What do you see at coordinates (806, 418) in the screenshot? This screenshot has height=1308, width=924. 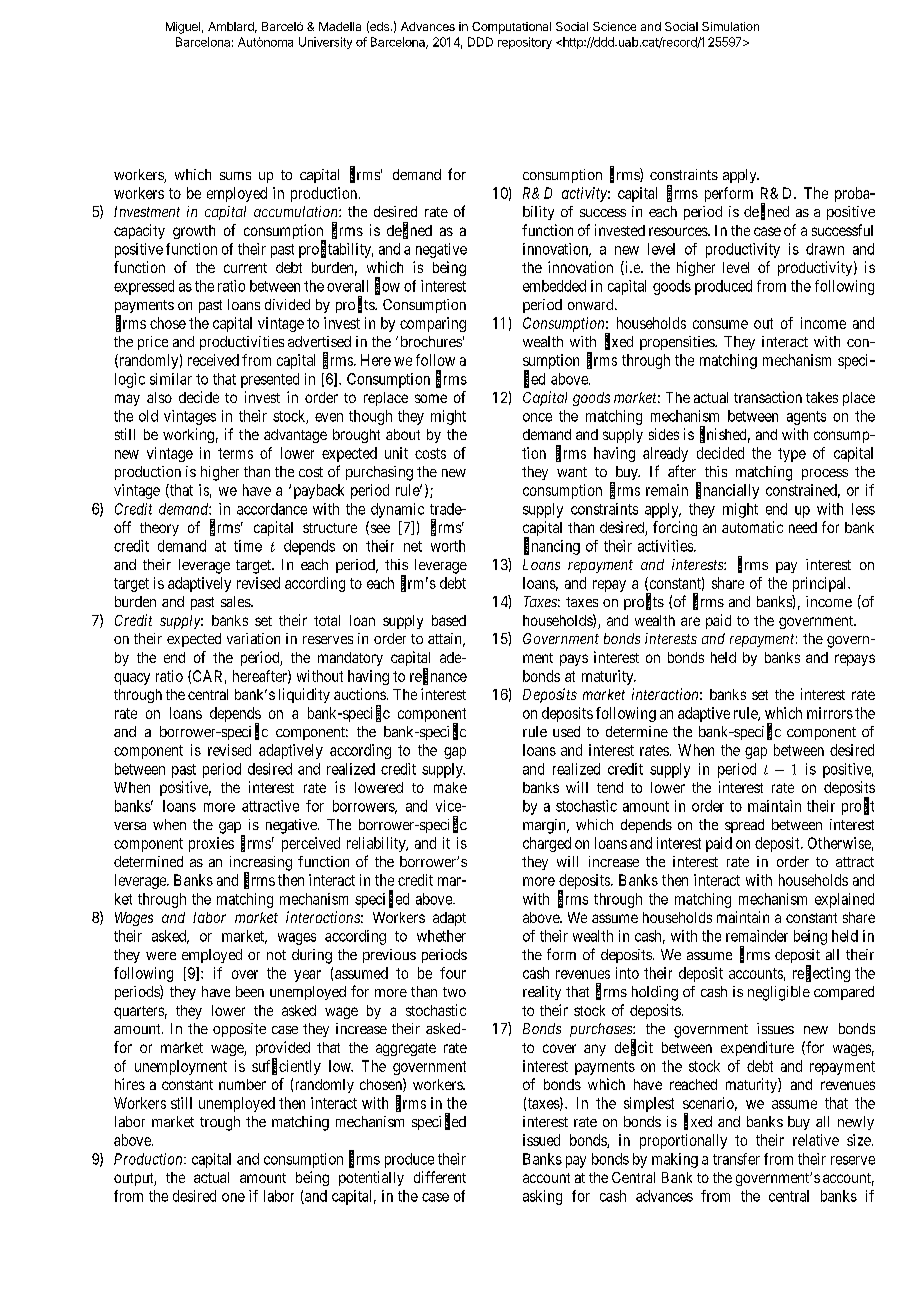 I see `agents` at bounding box center [806, 418].
